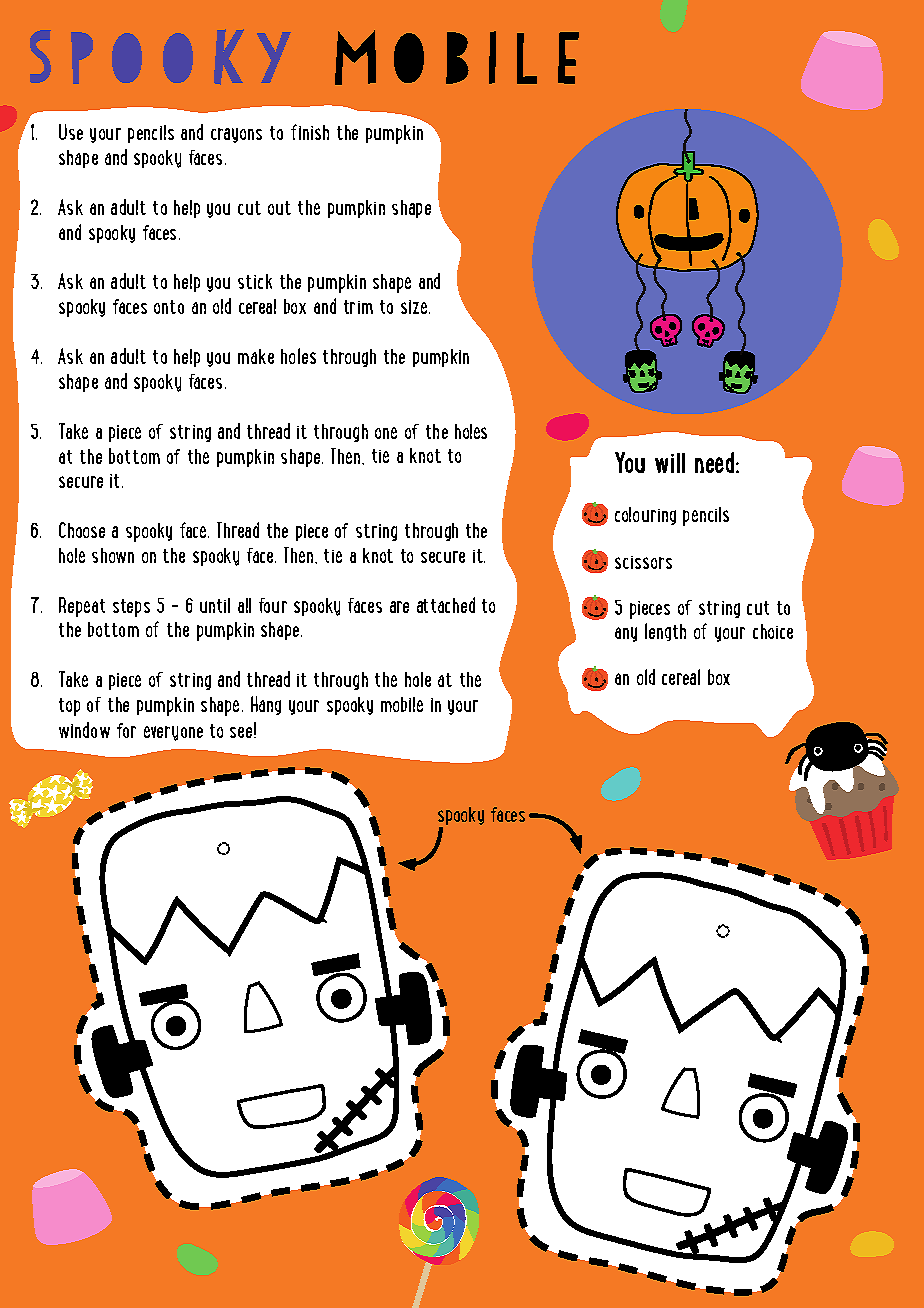 The width and height of the document is (924, 1308). Describe the element at coordinates (169, 307) in the document. I see `onto` at that location.
